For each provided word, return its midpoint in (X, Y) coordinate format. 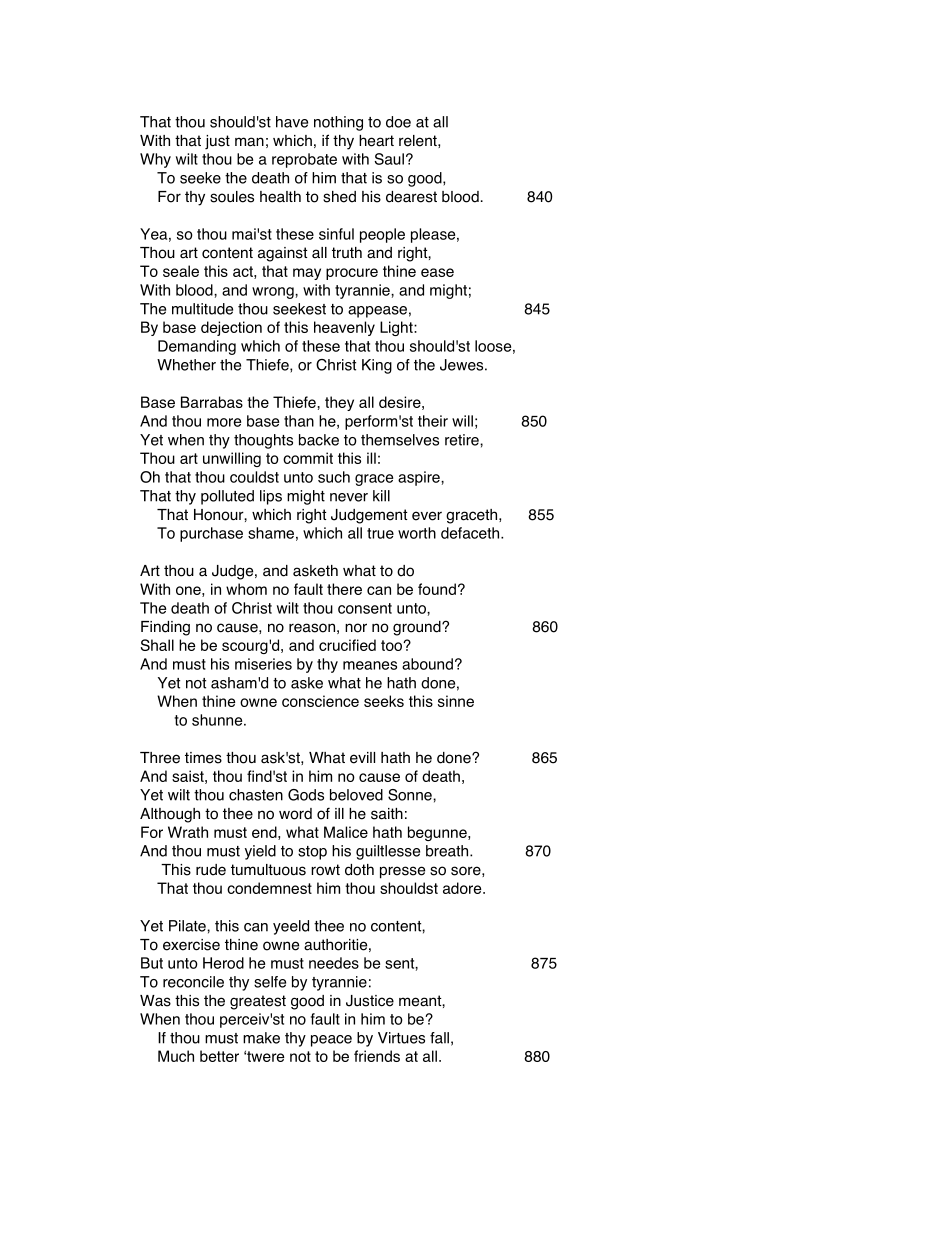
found (437, 589)
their (433, 421)
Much (176, 1056)
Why (155, 160)
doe (398, 122)
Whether (186, 365)
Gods (306, 795)
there (344, 589)
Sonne (411, 795)
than (299, 421)
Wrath (188, 832)
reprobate (304, 160)
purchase (211, 534)
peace (331, 1041)
